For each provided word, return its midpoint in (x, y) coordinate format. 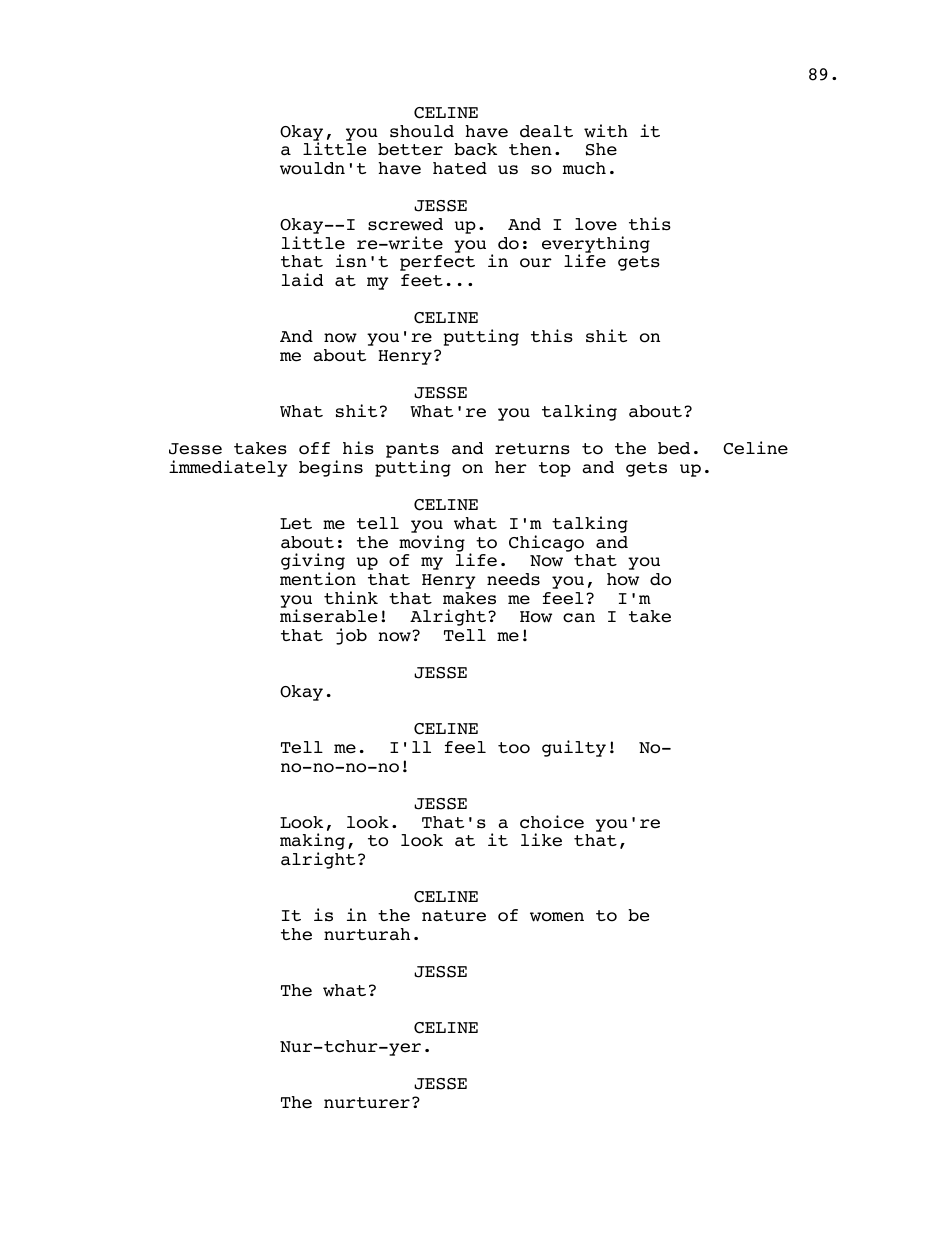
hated (460, 168)
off (314, 448)
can (579, 618)
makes (469, 598)
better (410, 149)
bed (674, 448)
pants (412, 452)
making (312, 843)
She (601, 149)
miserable (328, 616)
